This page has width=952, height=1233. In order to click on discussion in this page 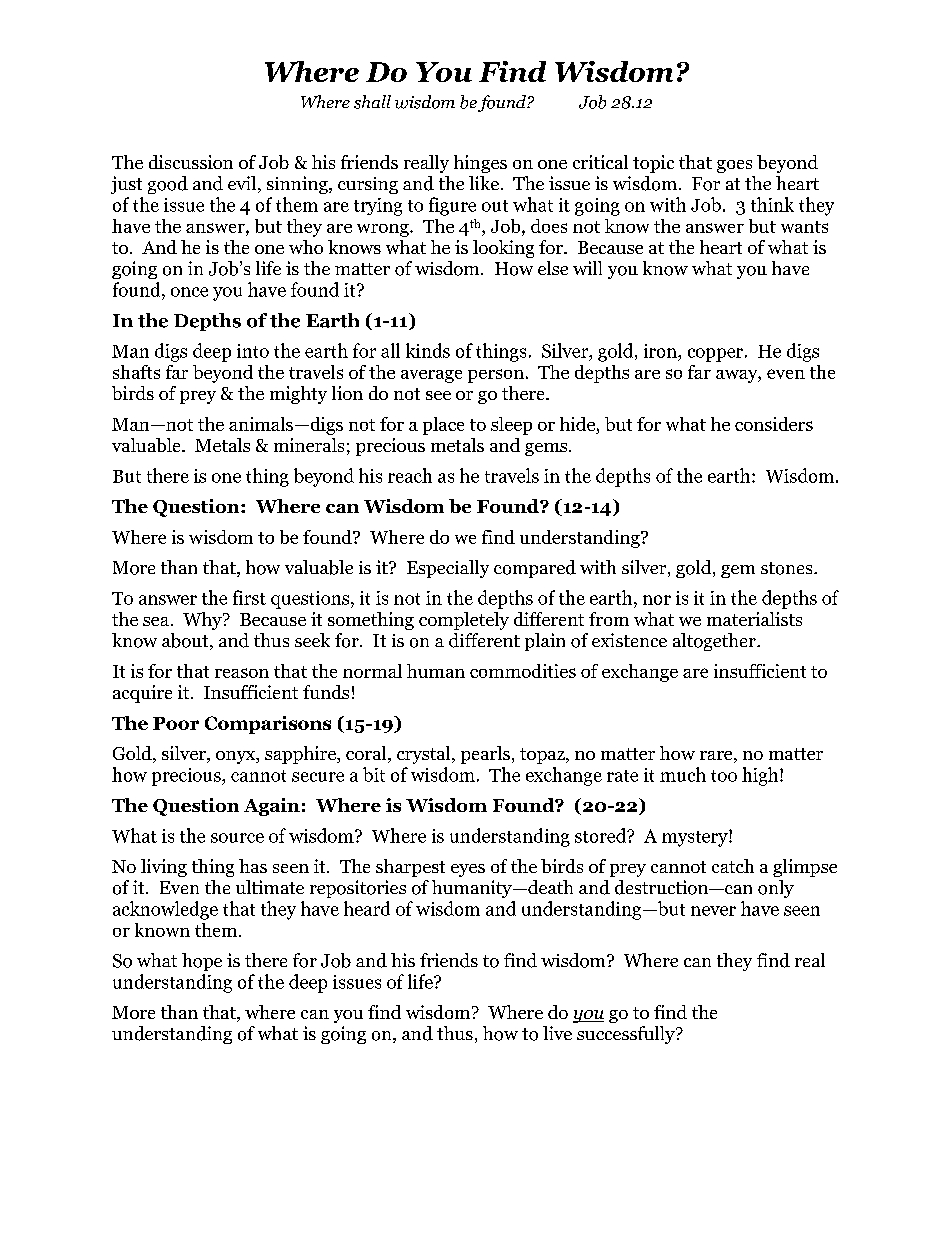, I will do `click(191, 162)`.
